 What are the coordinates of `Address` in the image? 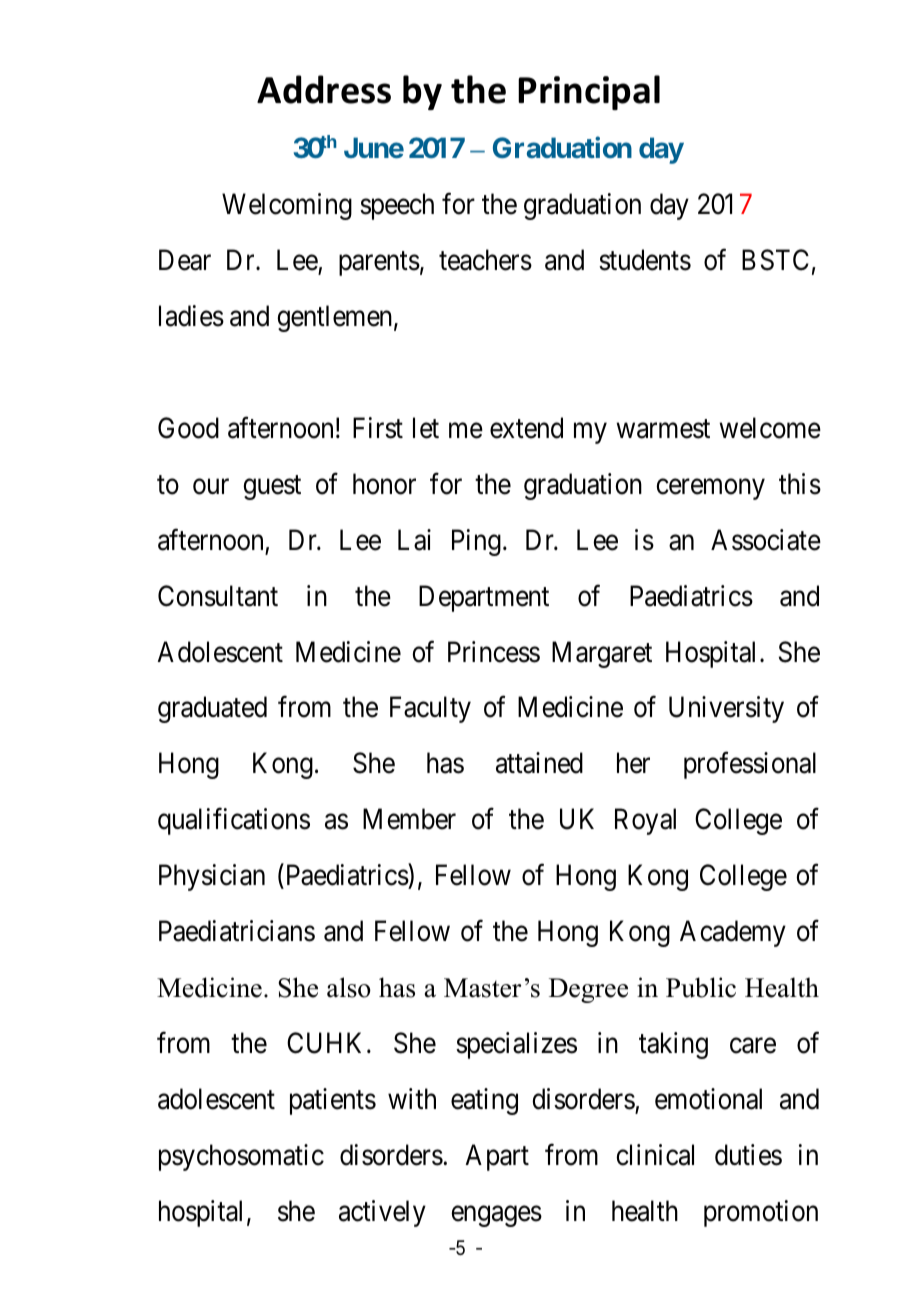 It's located at (324, 89).
